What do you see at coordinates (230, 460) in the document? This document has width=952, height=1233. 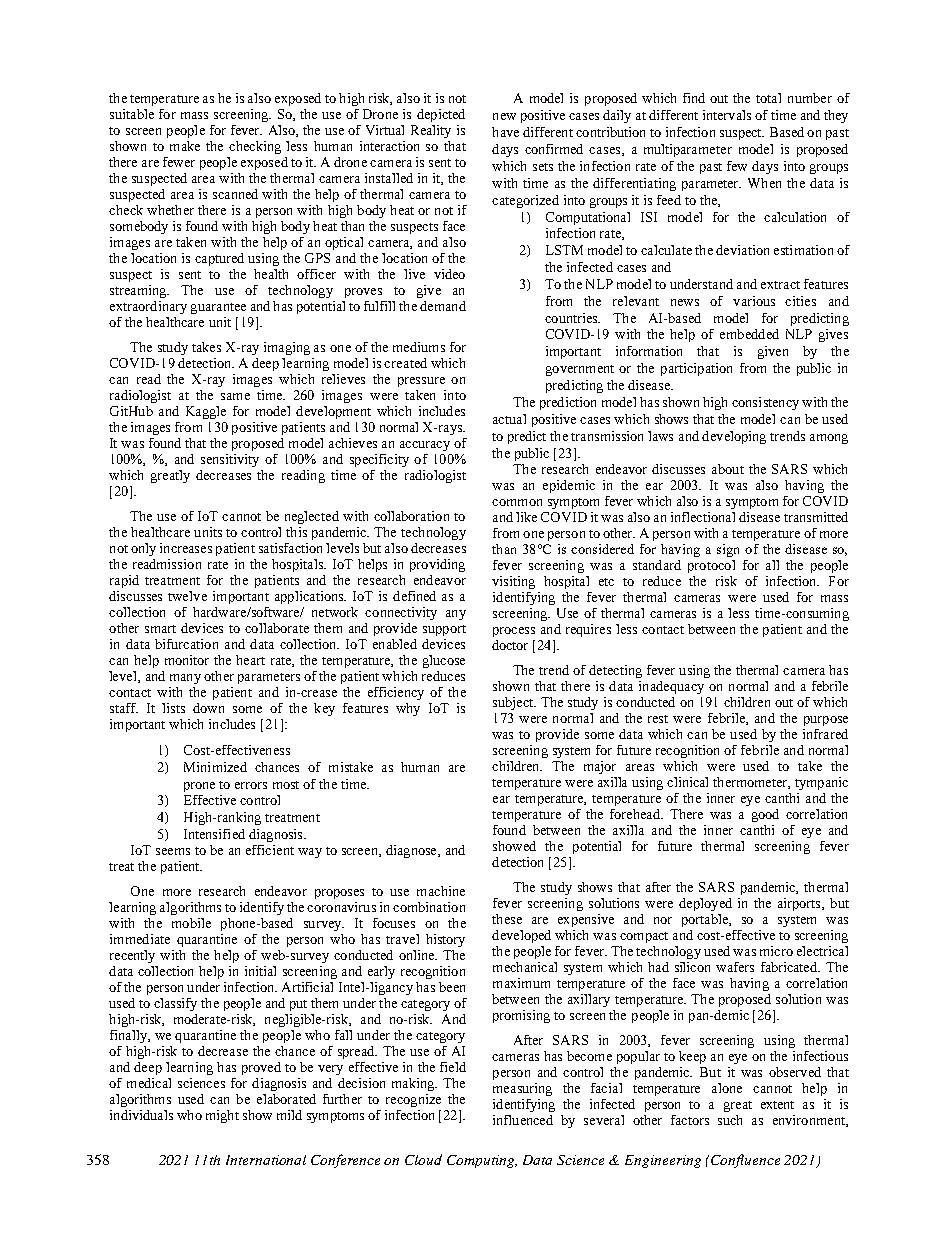 I see `sensitivity` at bounding box center [230, 460].
